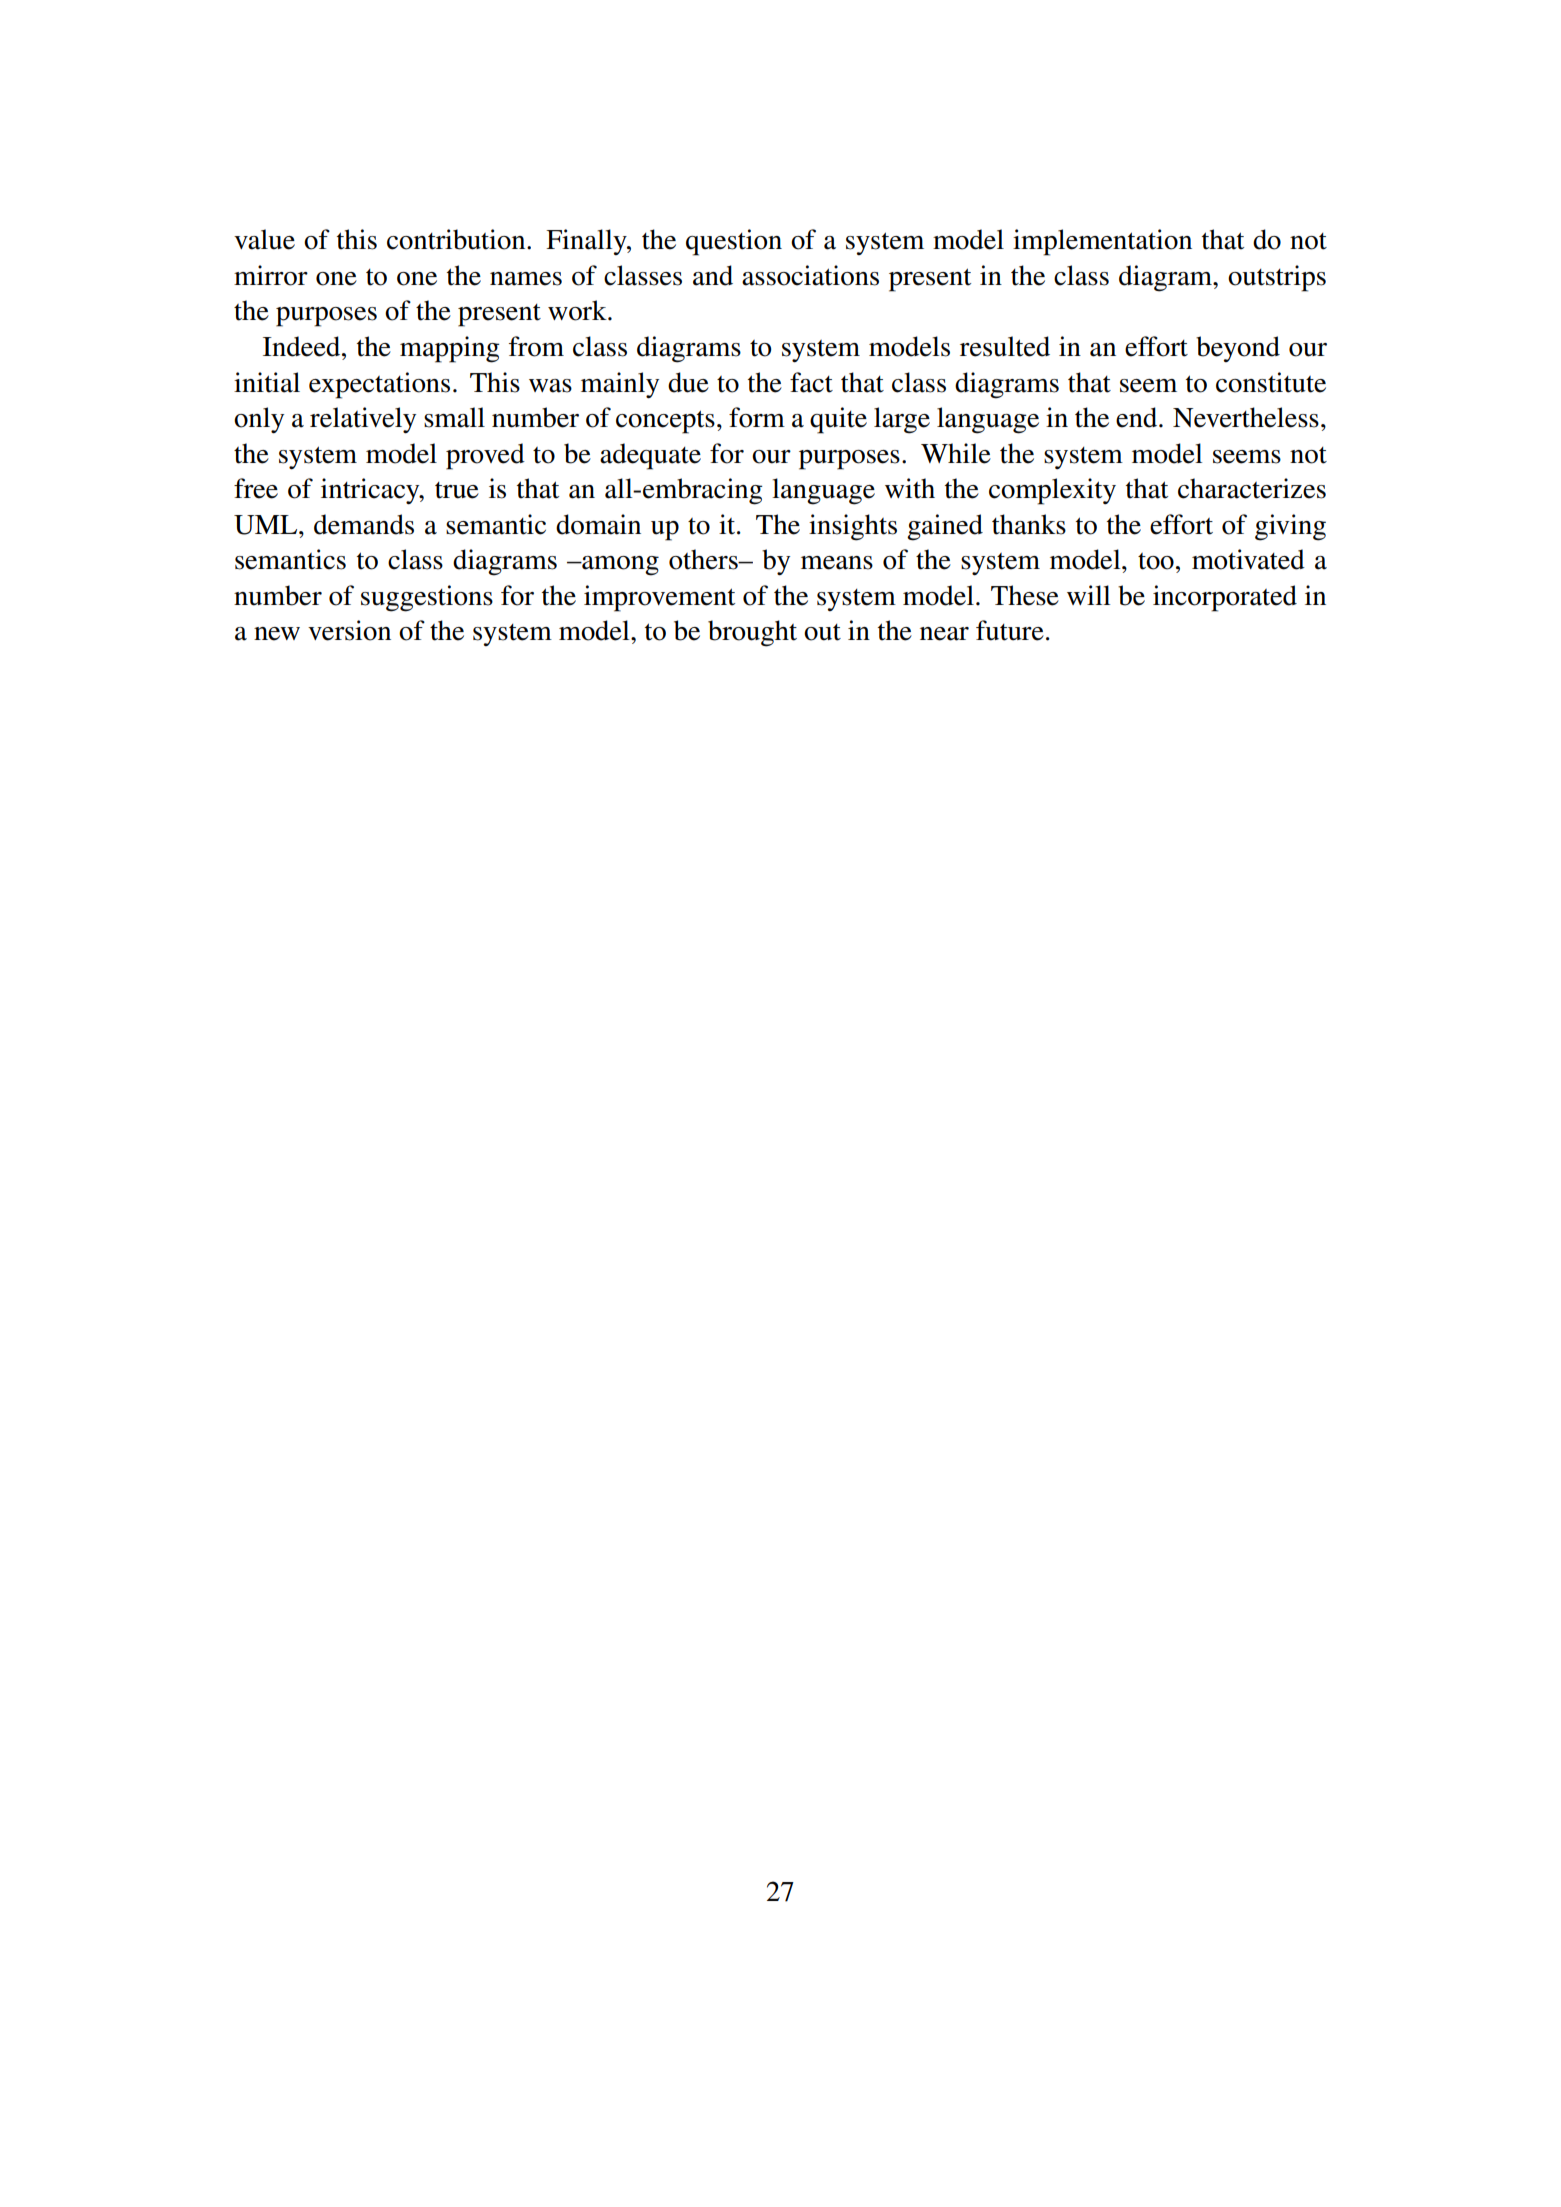  I want to click on version, so click(349, 630).
